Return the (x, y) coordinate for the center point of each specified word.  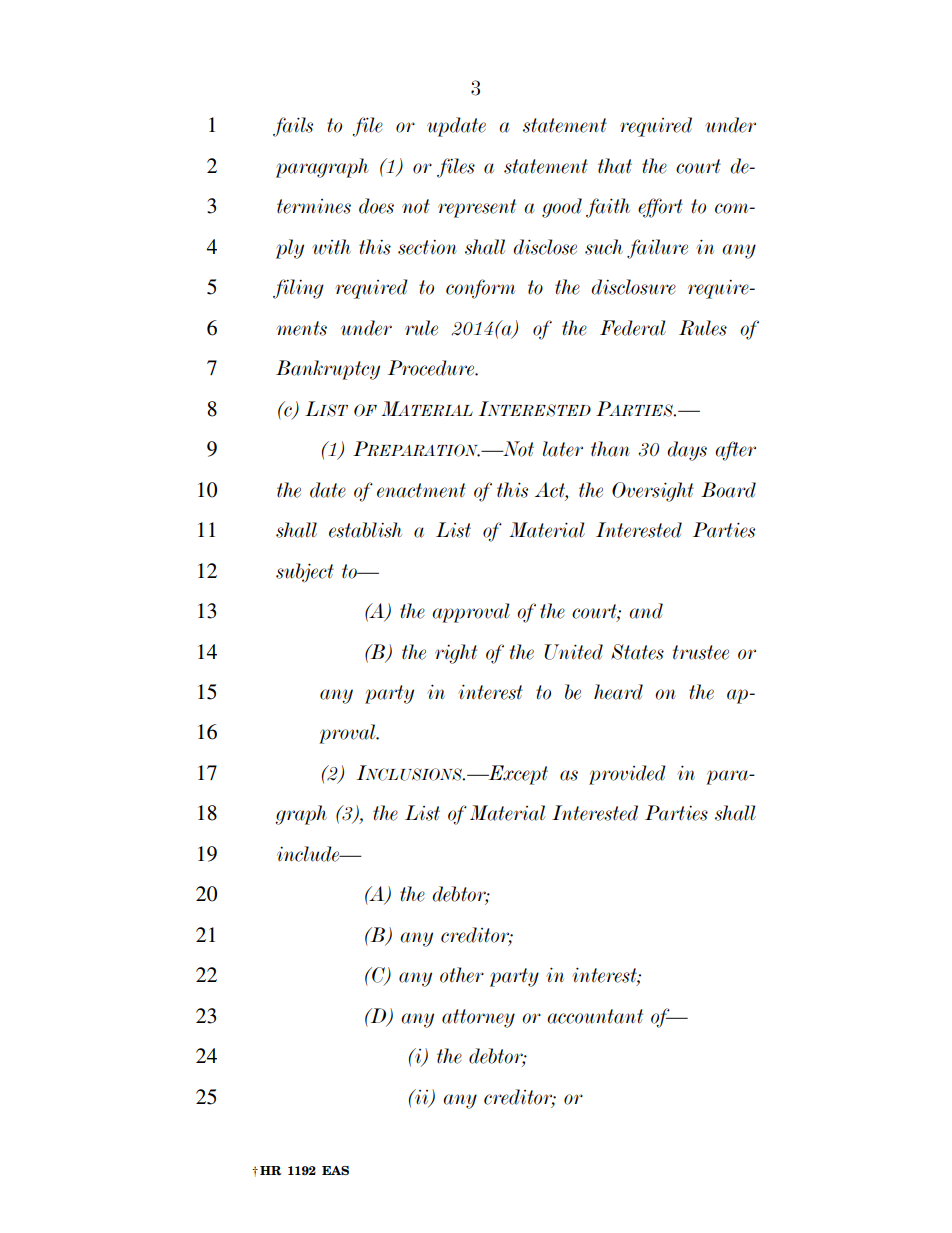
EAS (335, 1170)
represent (477, 208)
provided (627, 775)
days (687, 451)
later (563, 449)
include (309, 854)
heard (618, 692)
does (376, 206)
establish (365, 530)
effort (660, 208)
